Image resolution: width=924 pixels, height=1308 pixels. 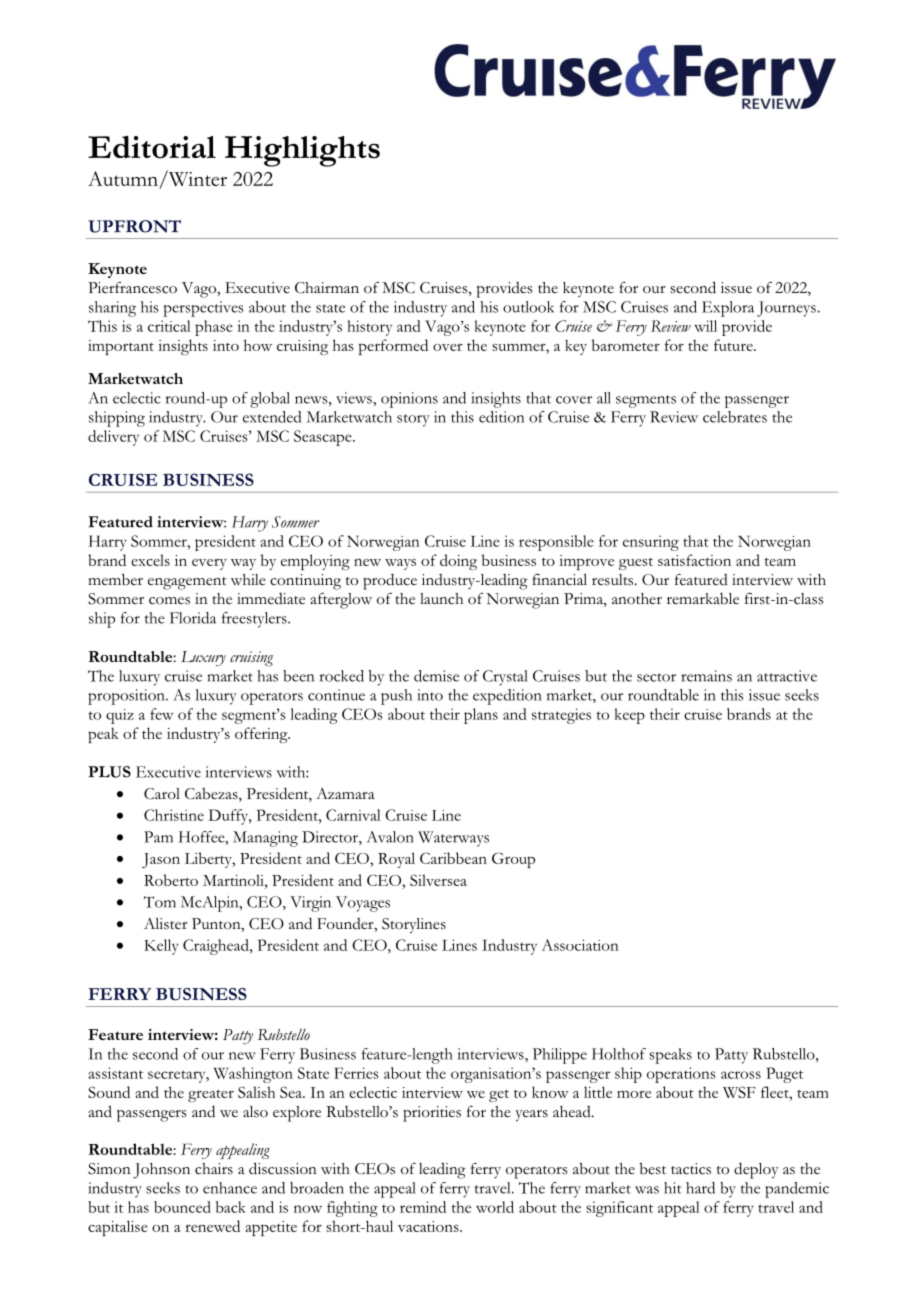 I want to click on hard, so click(x=700, y=1188).
